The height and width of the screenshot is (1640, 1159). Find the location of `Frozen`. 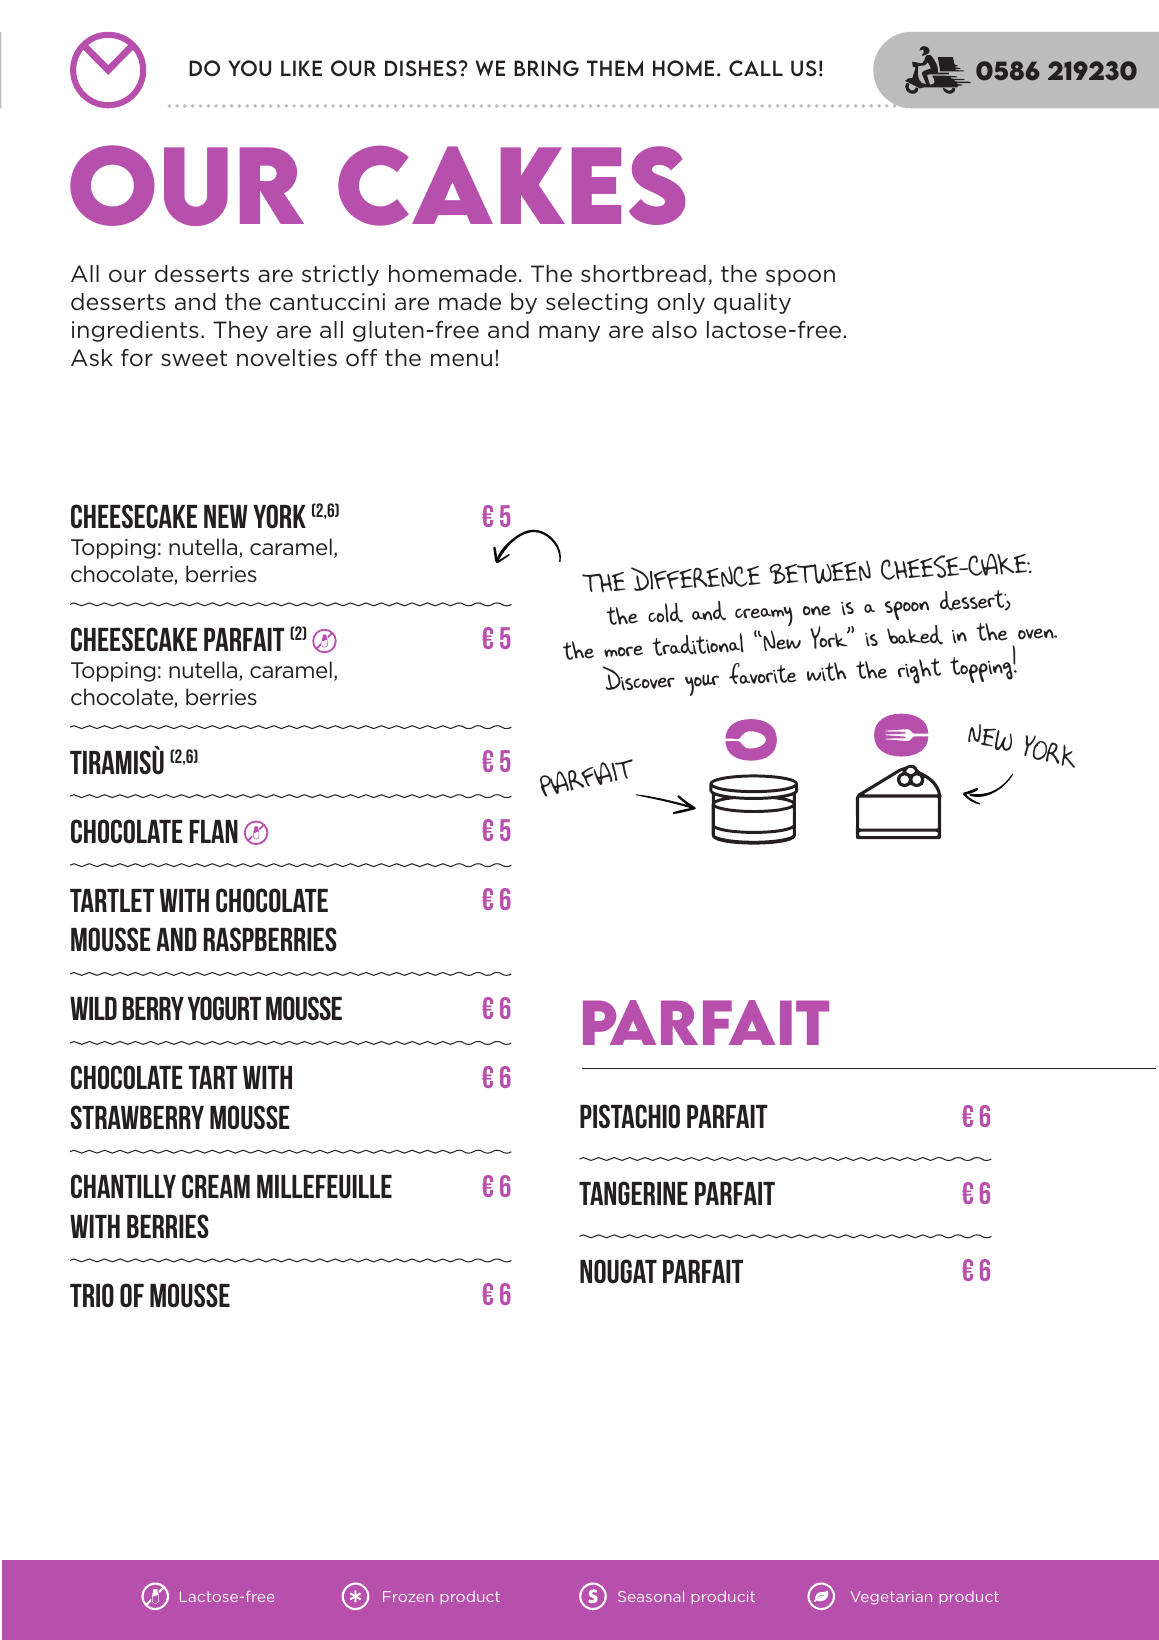

Frozen is located at coordinates (408, 1596).
